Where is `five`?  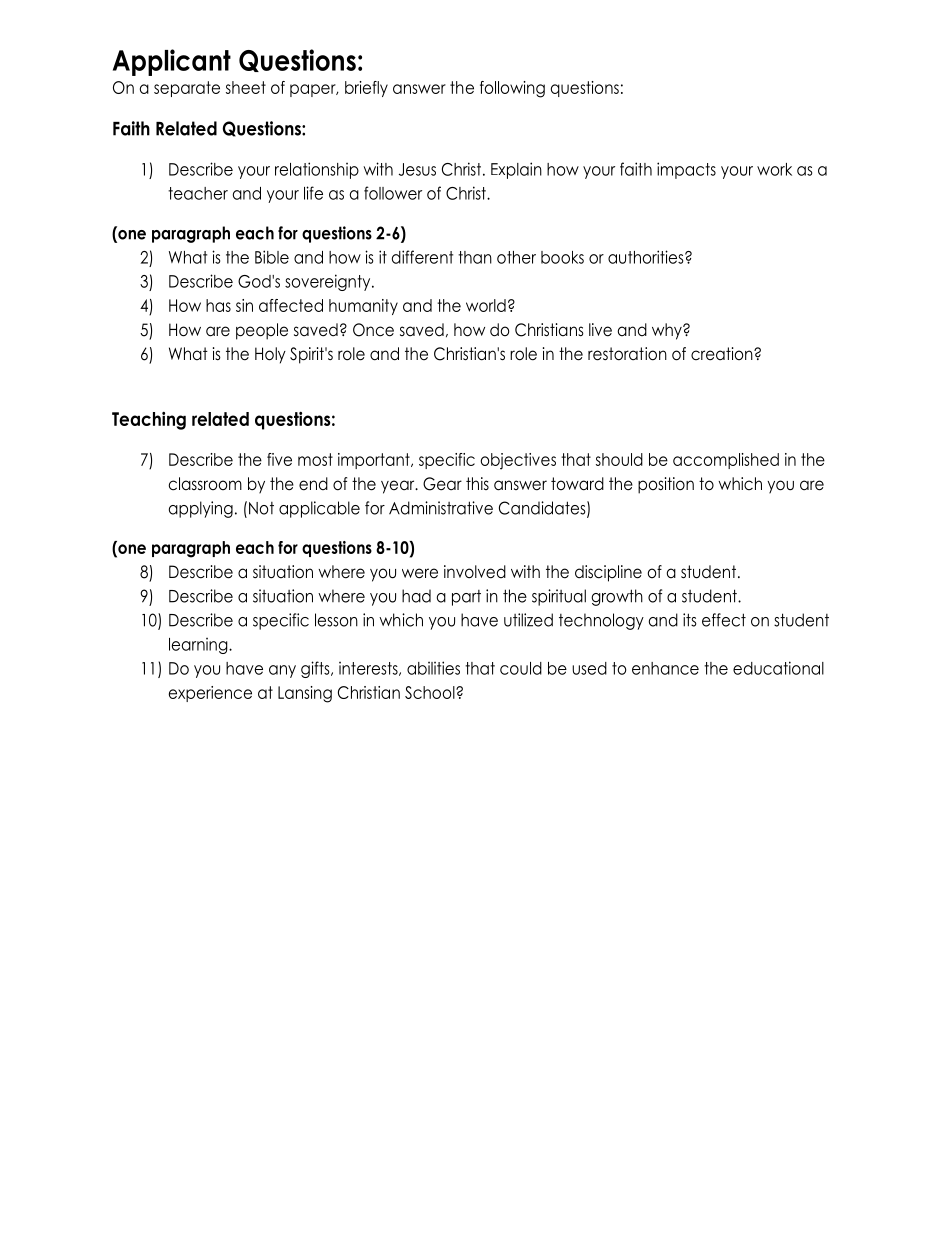 five is located at coordinates (279, 459).
